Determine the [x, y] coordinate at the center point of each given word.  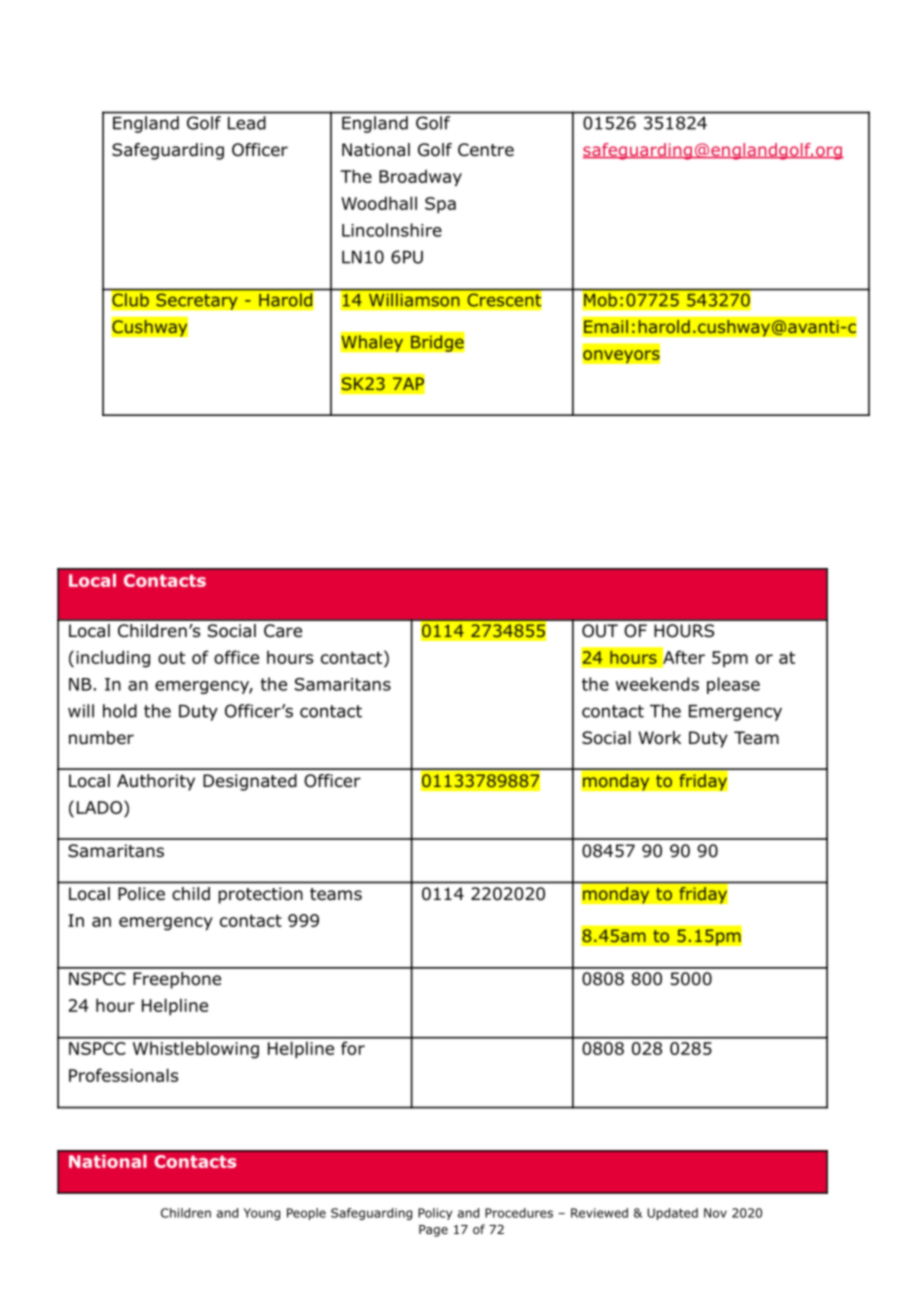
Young [262, 1214]
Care [283, 631]
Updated [673, 1214]
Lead [246, 123]
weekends [657, 684]
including [113, 659]
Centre [486, 150]
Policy [435, 1214]
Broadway [420, 178]
